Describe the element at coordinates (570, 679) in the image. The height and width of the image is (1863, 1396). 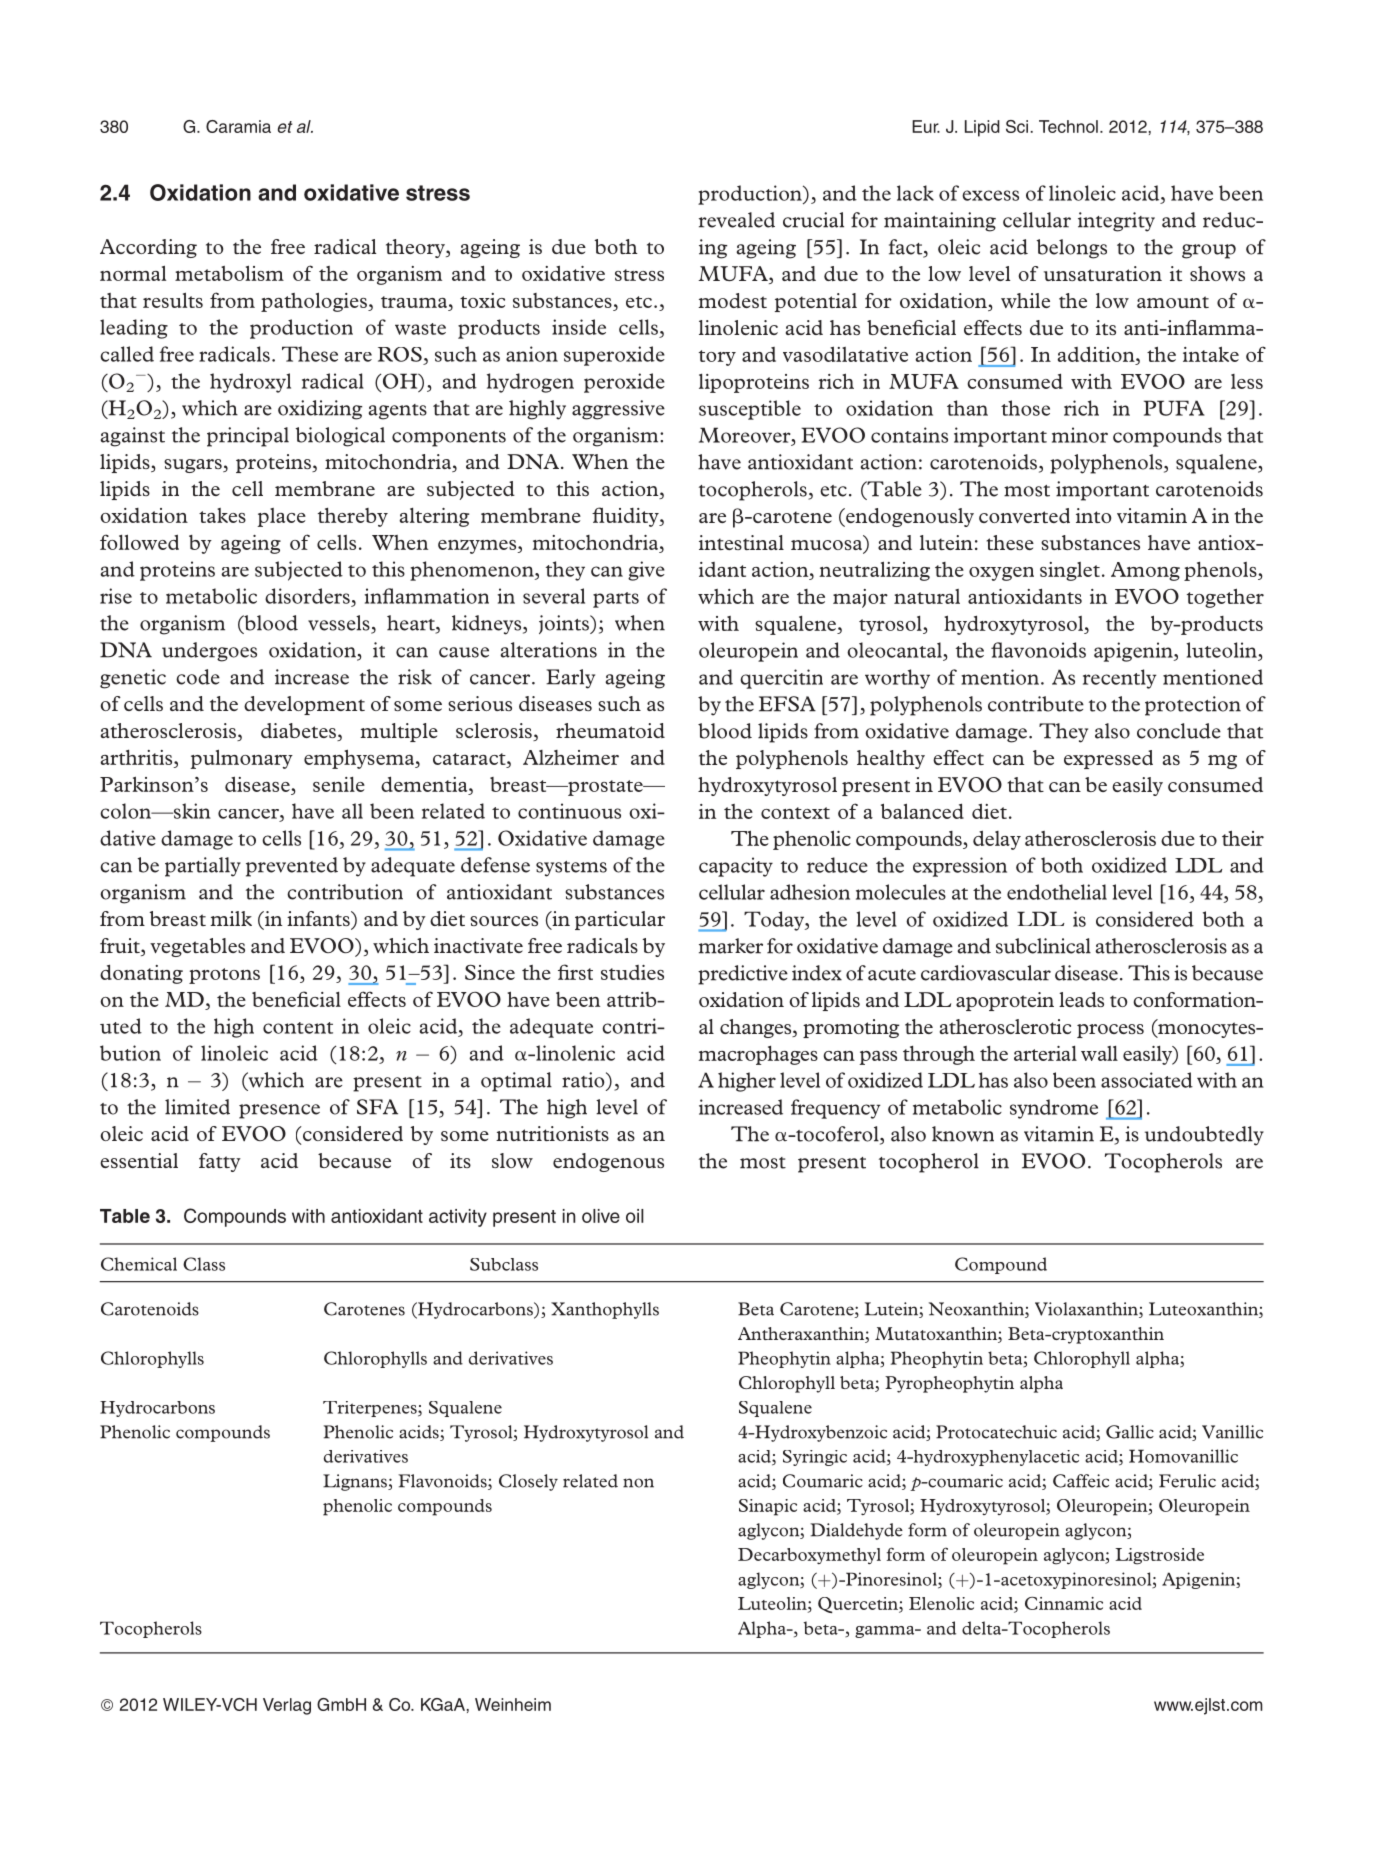
I see `Early` at that location.
